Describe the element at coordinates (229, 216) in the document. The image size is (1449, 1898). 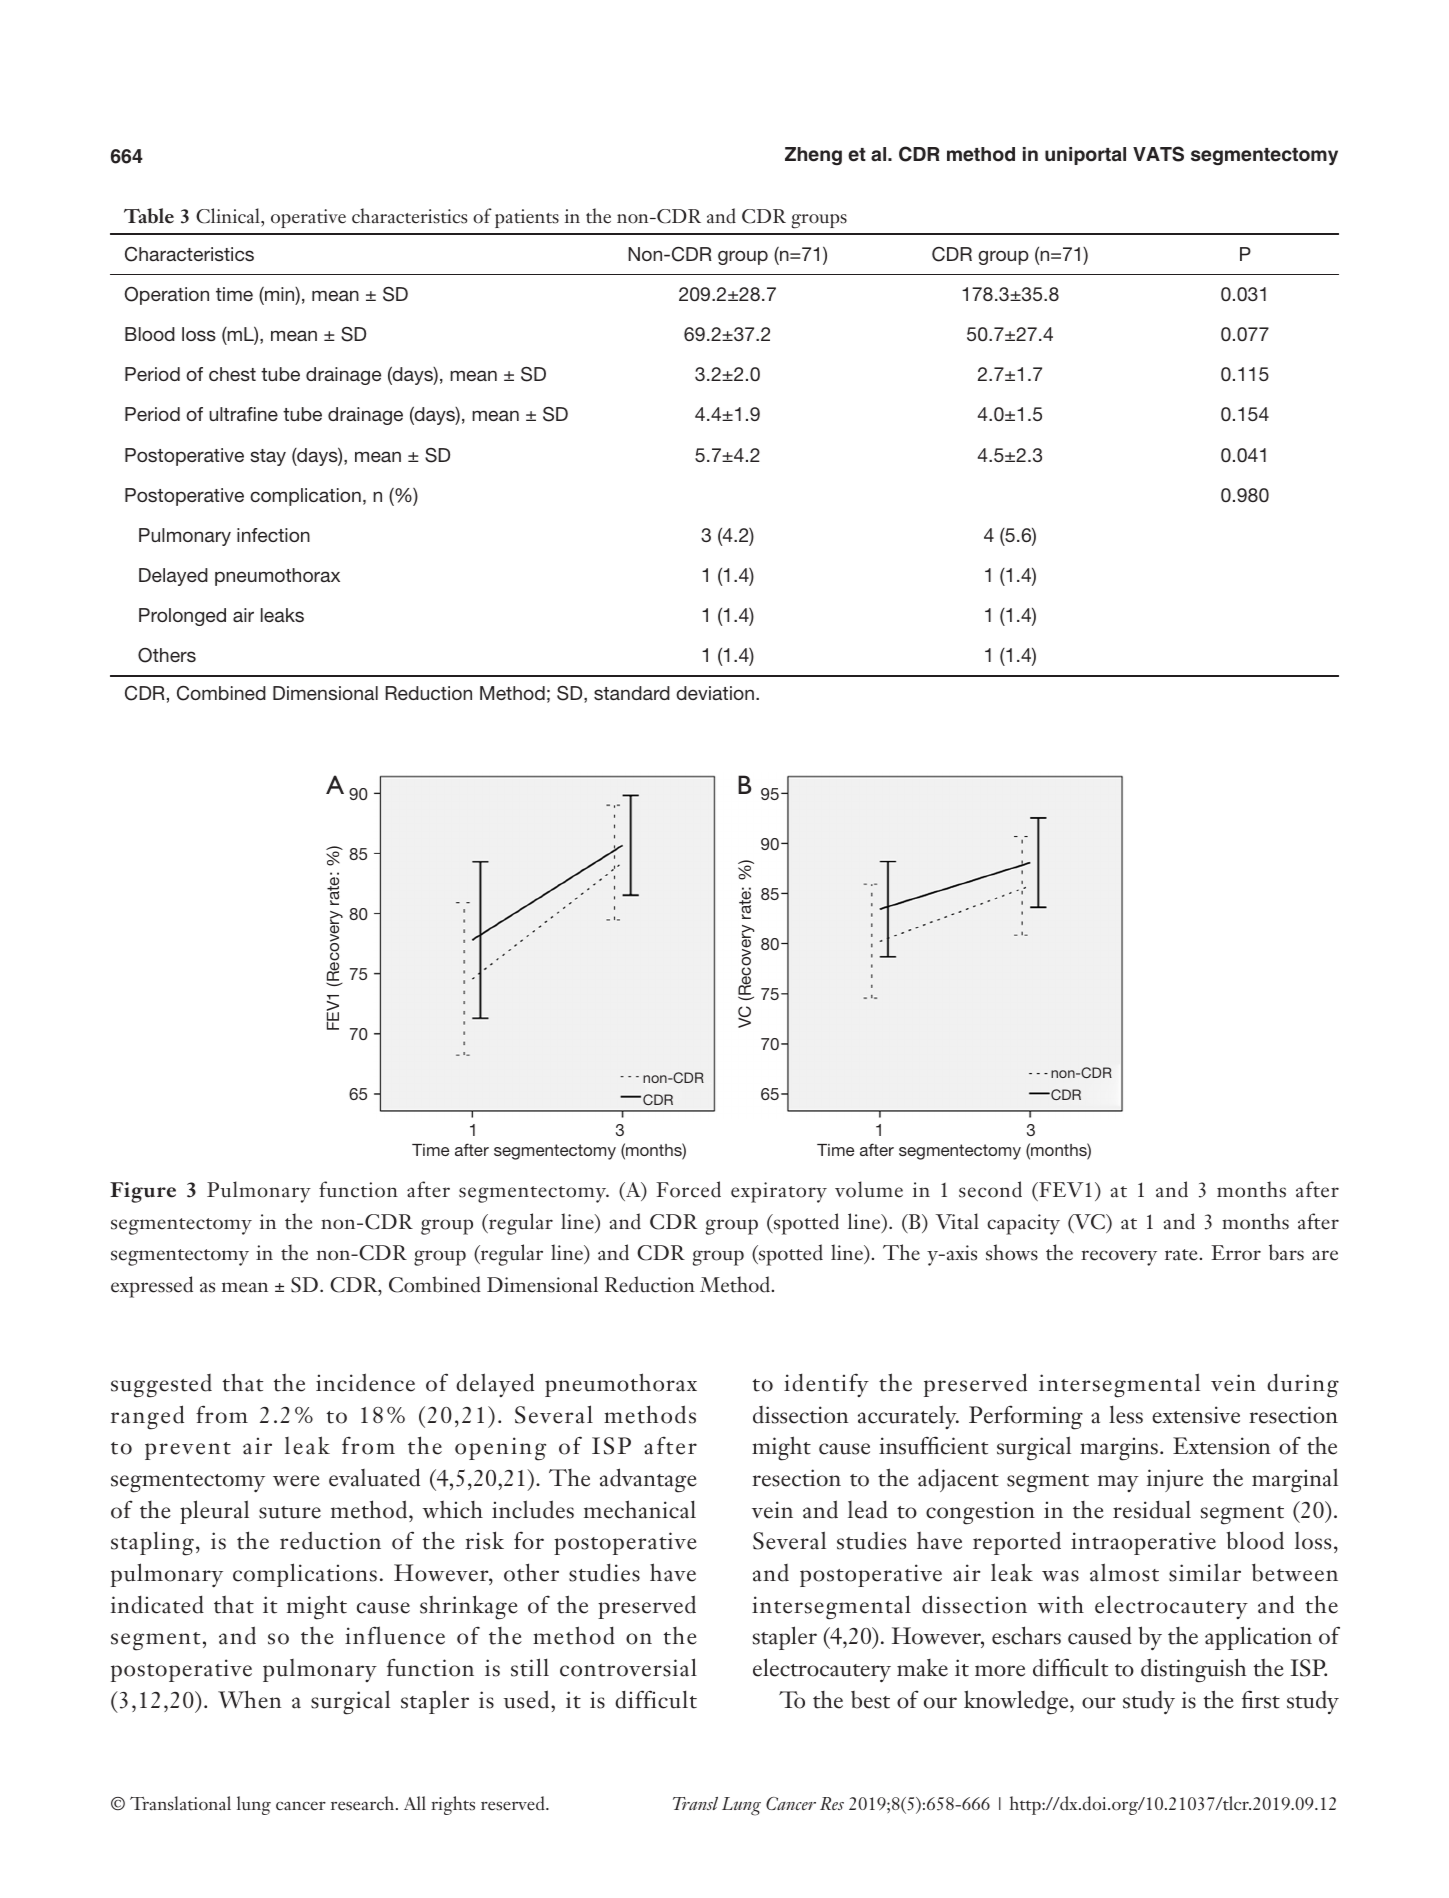
I see `Clinical` at that location.
